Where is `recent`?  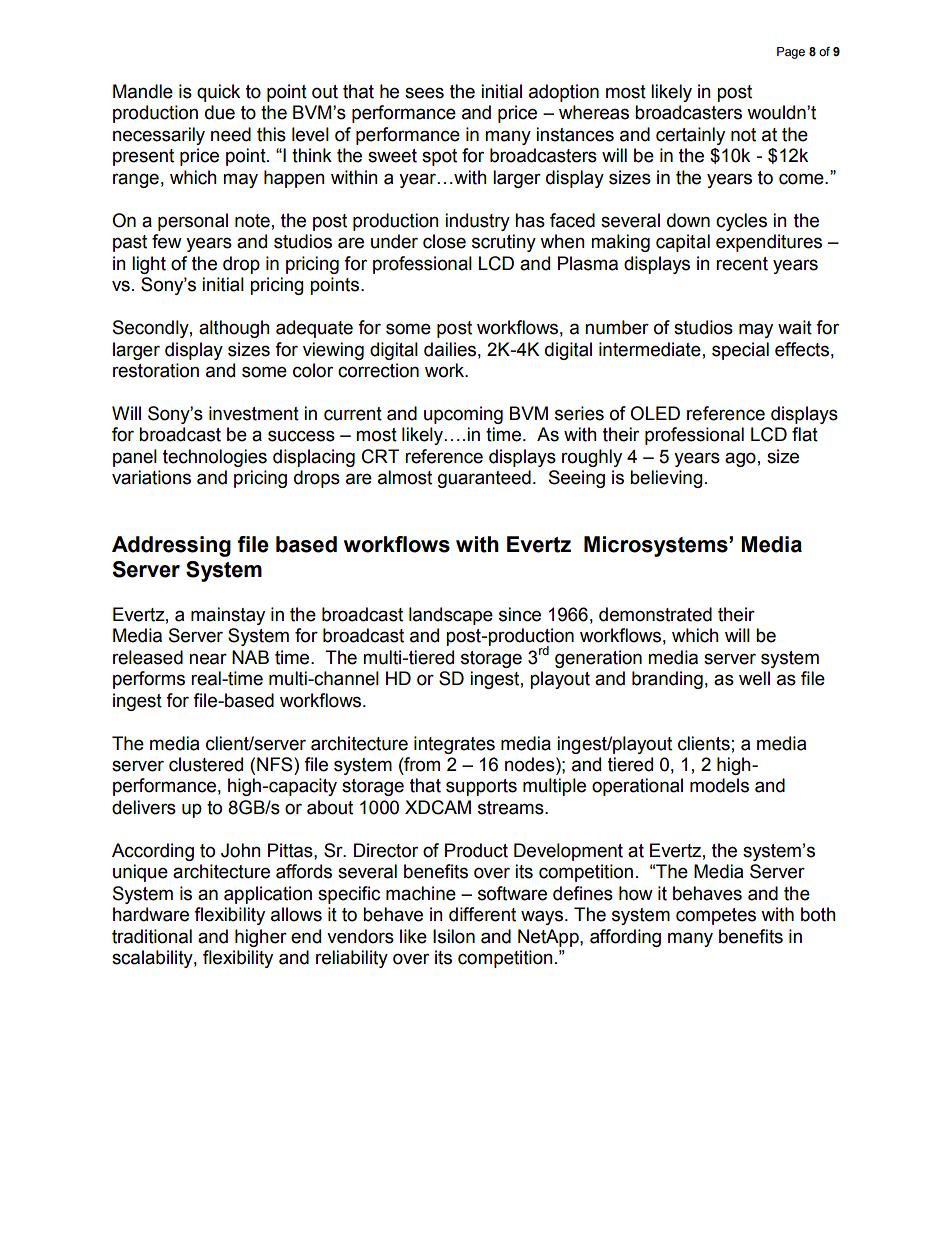 recent is located at coordinates (742, 264).
